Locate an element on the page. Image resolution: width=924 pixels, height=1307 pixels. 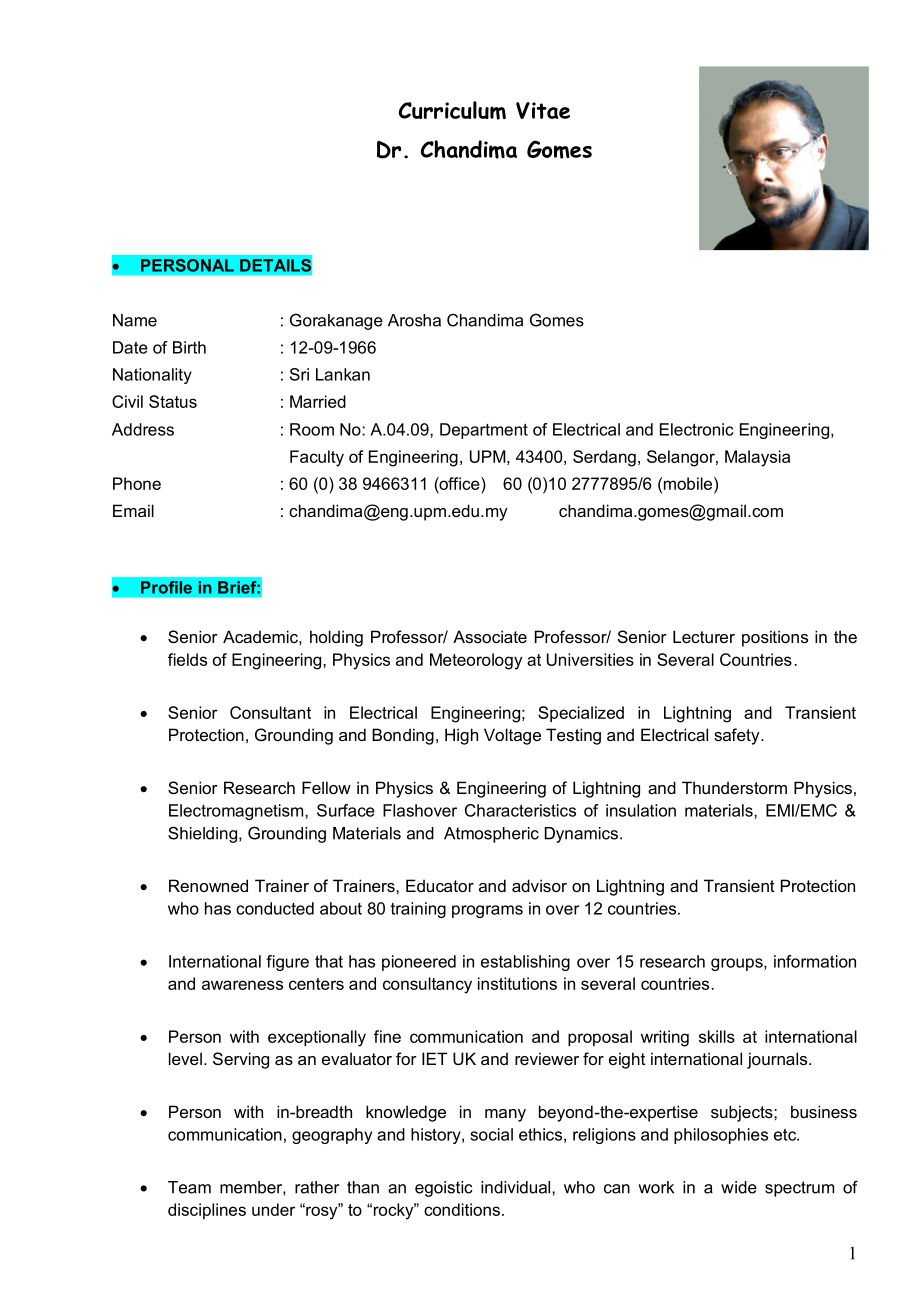
Phone is located at coordinates (137, 483).
